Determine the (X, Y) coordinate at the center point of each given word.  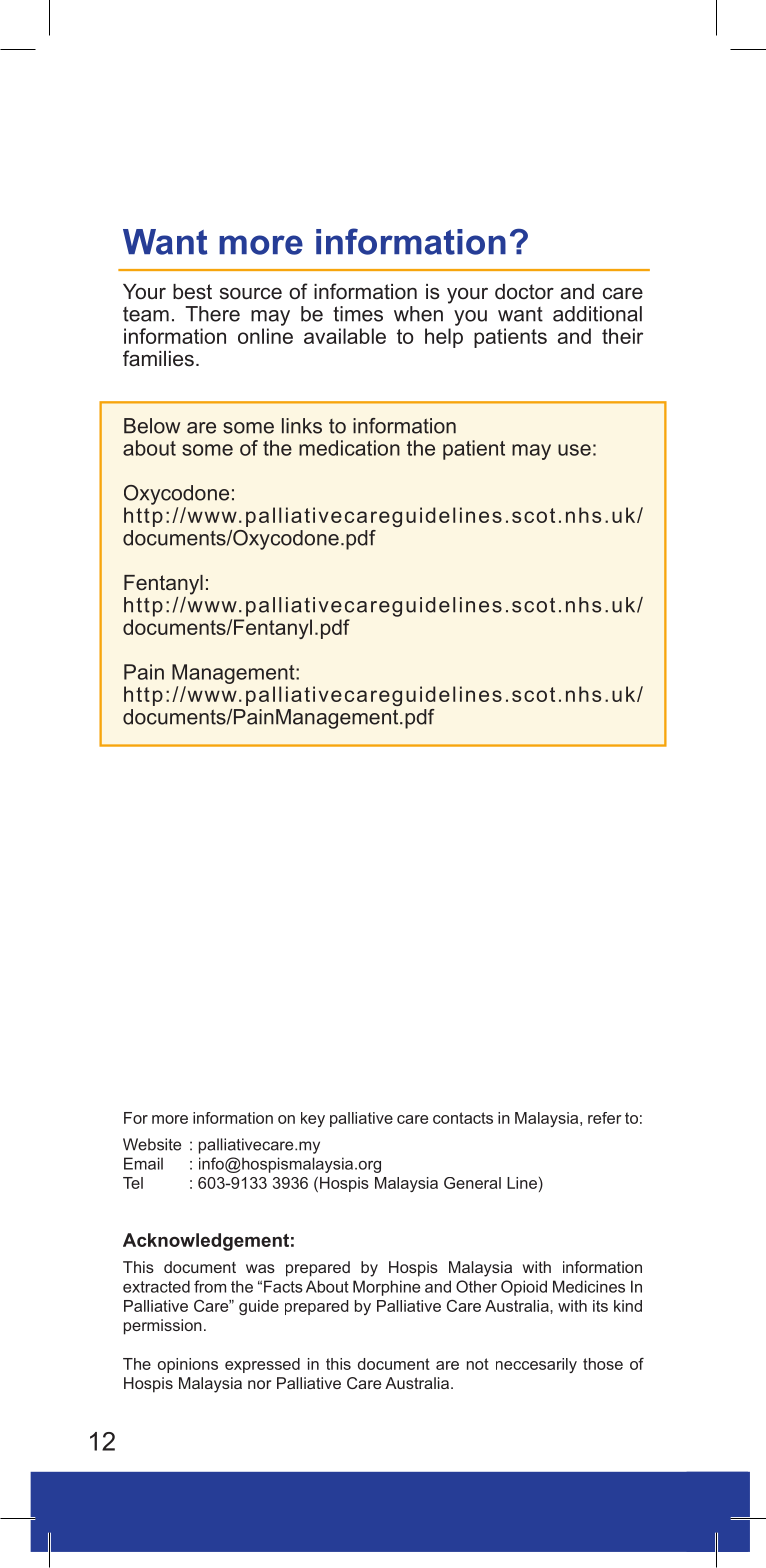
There (212, 314)
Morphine (386, 1288)
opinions (188, 1365)
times (358, 314)
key (313, 1119)
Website (152, 1144)
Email (143, 1163)
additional (597, 314)
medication (349, 448)
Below (152, 426)
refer (605, 1118)
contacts (463, 1118)
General (472, 1183)
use (574, 450)
